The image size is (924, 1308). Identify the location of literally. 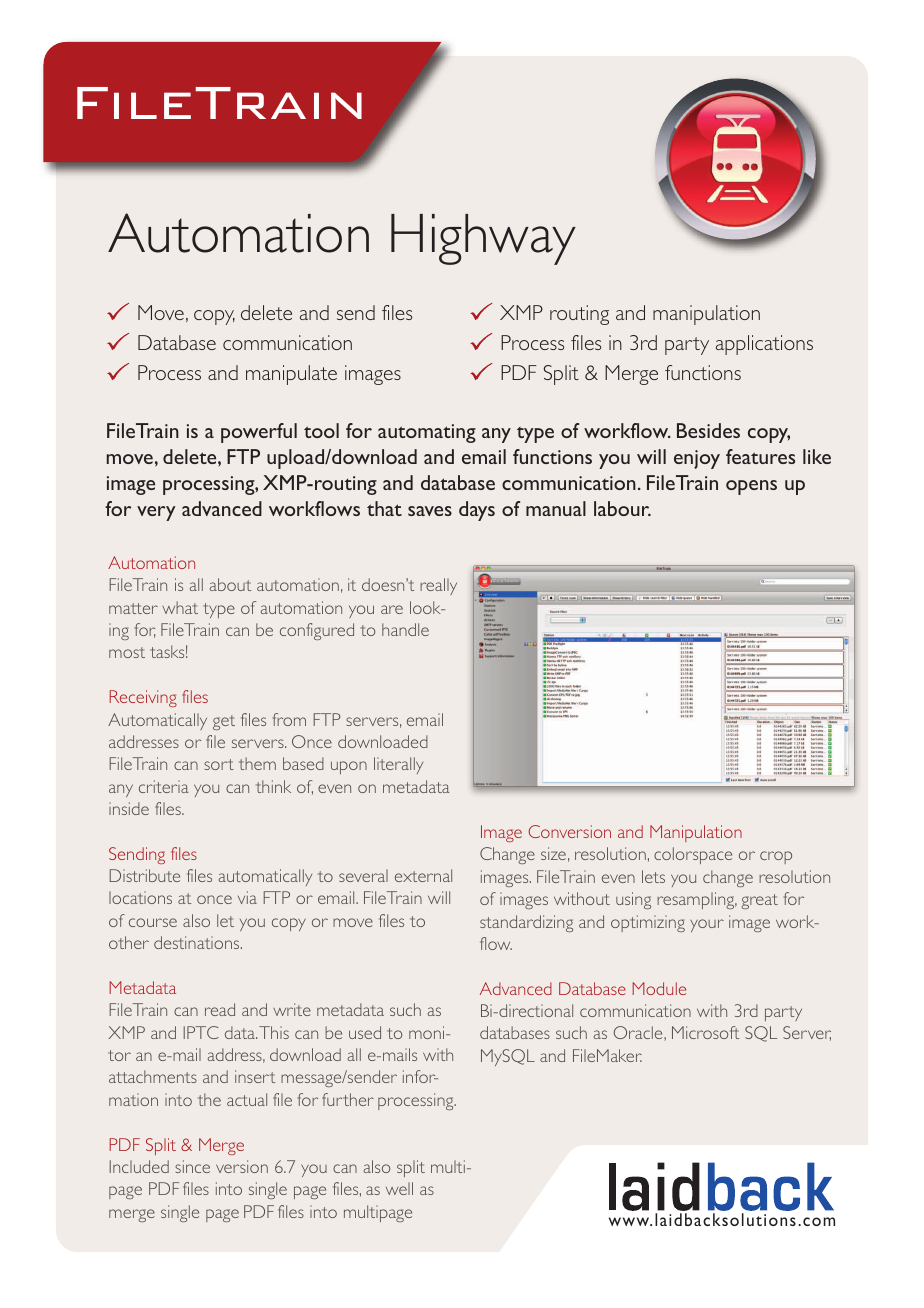
(398, 765).
